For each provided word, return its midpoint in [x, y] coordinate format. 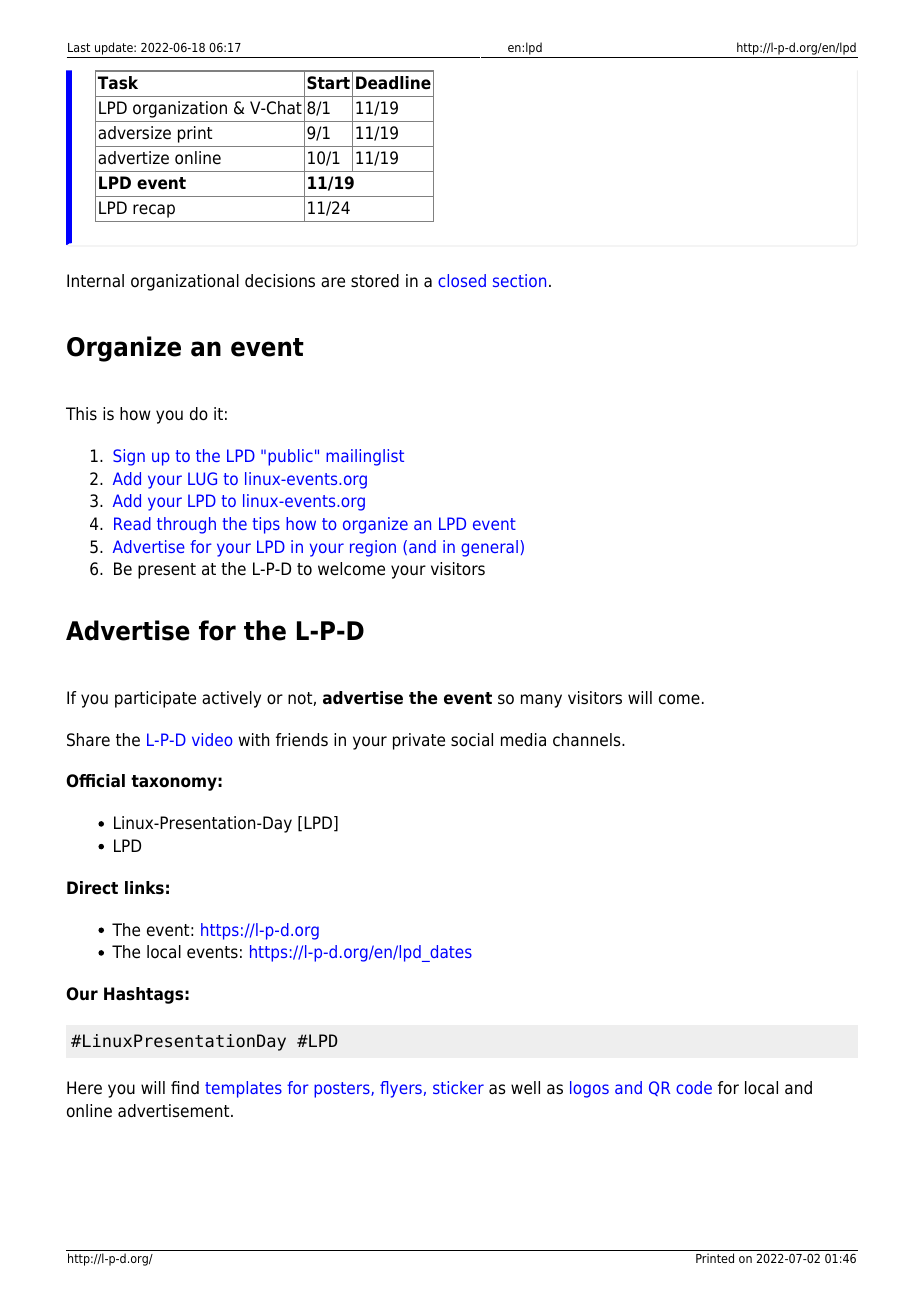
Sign [129, 457]
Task [118, 83]
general [489, 548]
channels [588, 740]
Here [84, 1088]
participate [155, 699]
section [519, 280]
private [419, 741]
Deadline [393, 83]
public [290, 457]
